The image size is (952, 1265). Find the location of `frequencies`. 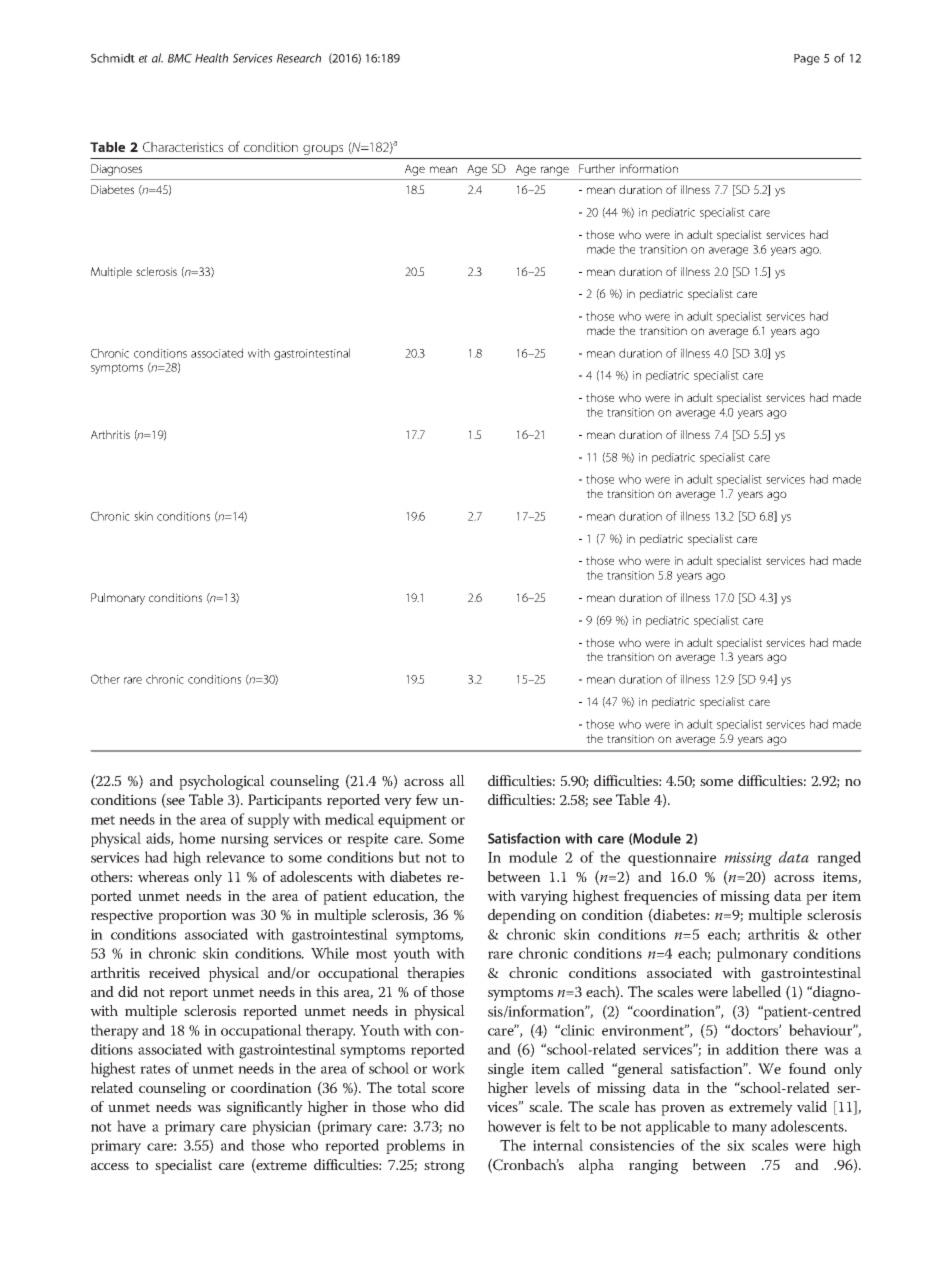

frequencies is located at coordinates (661, 897).
